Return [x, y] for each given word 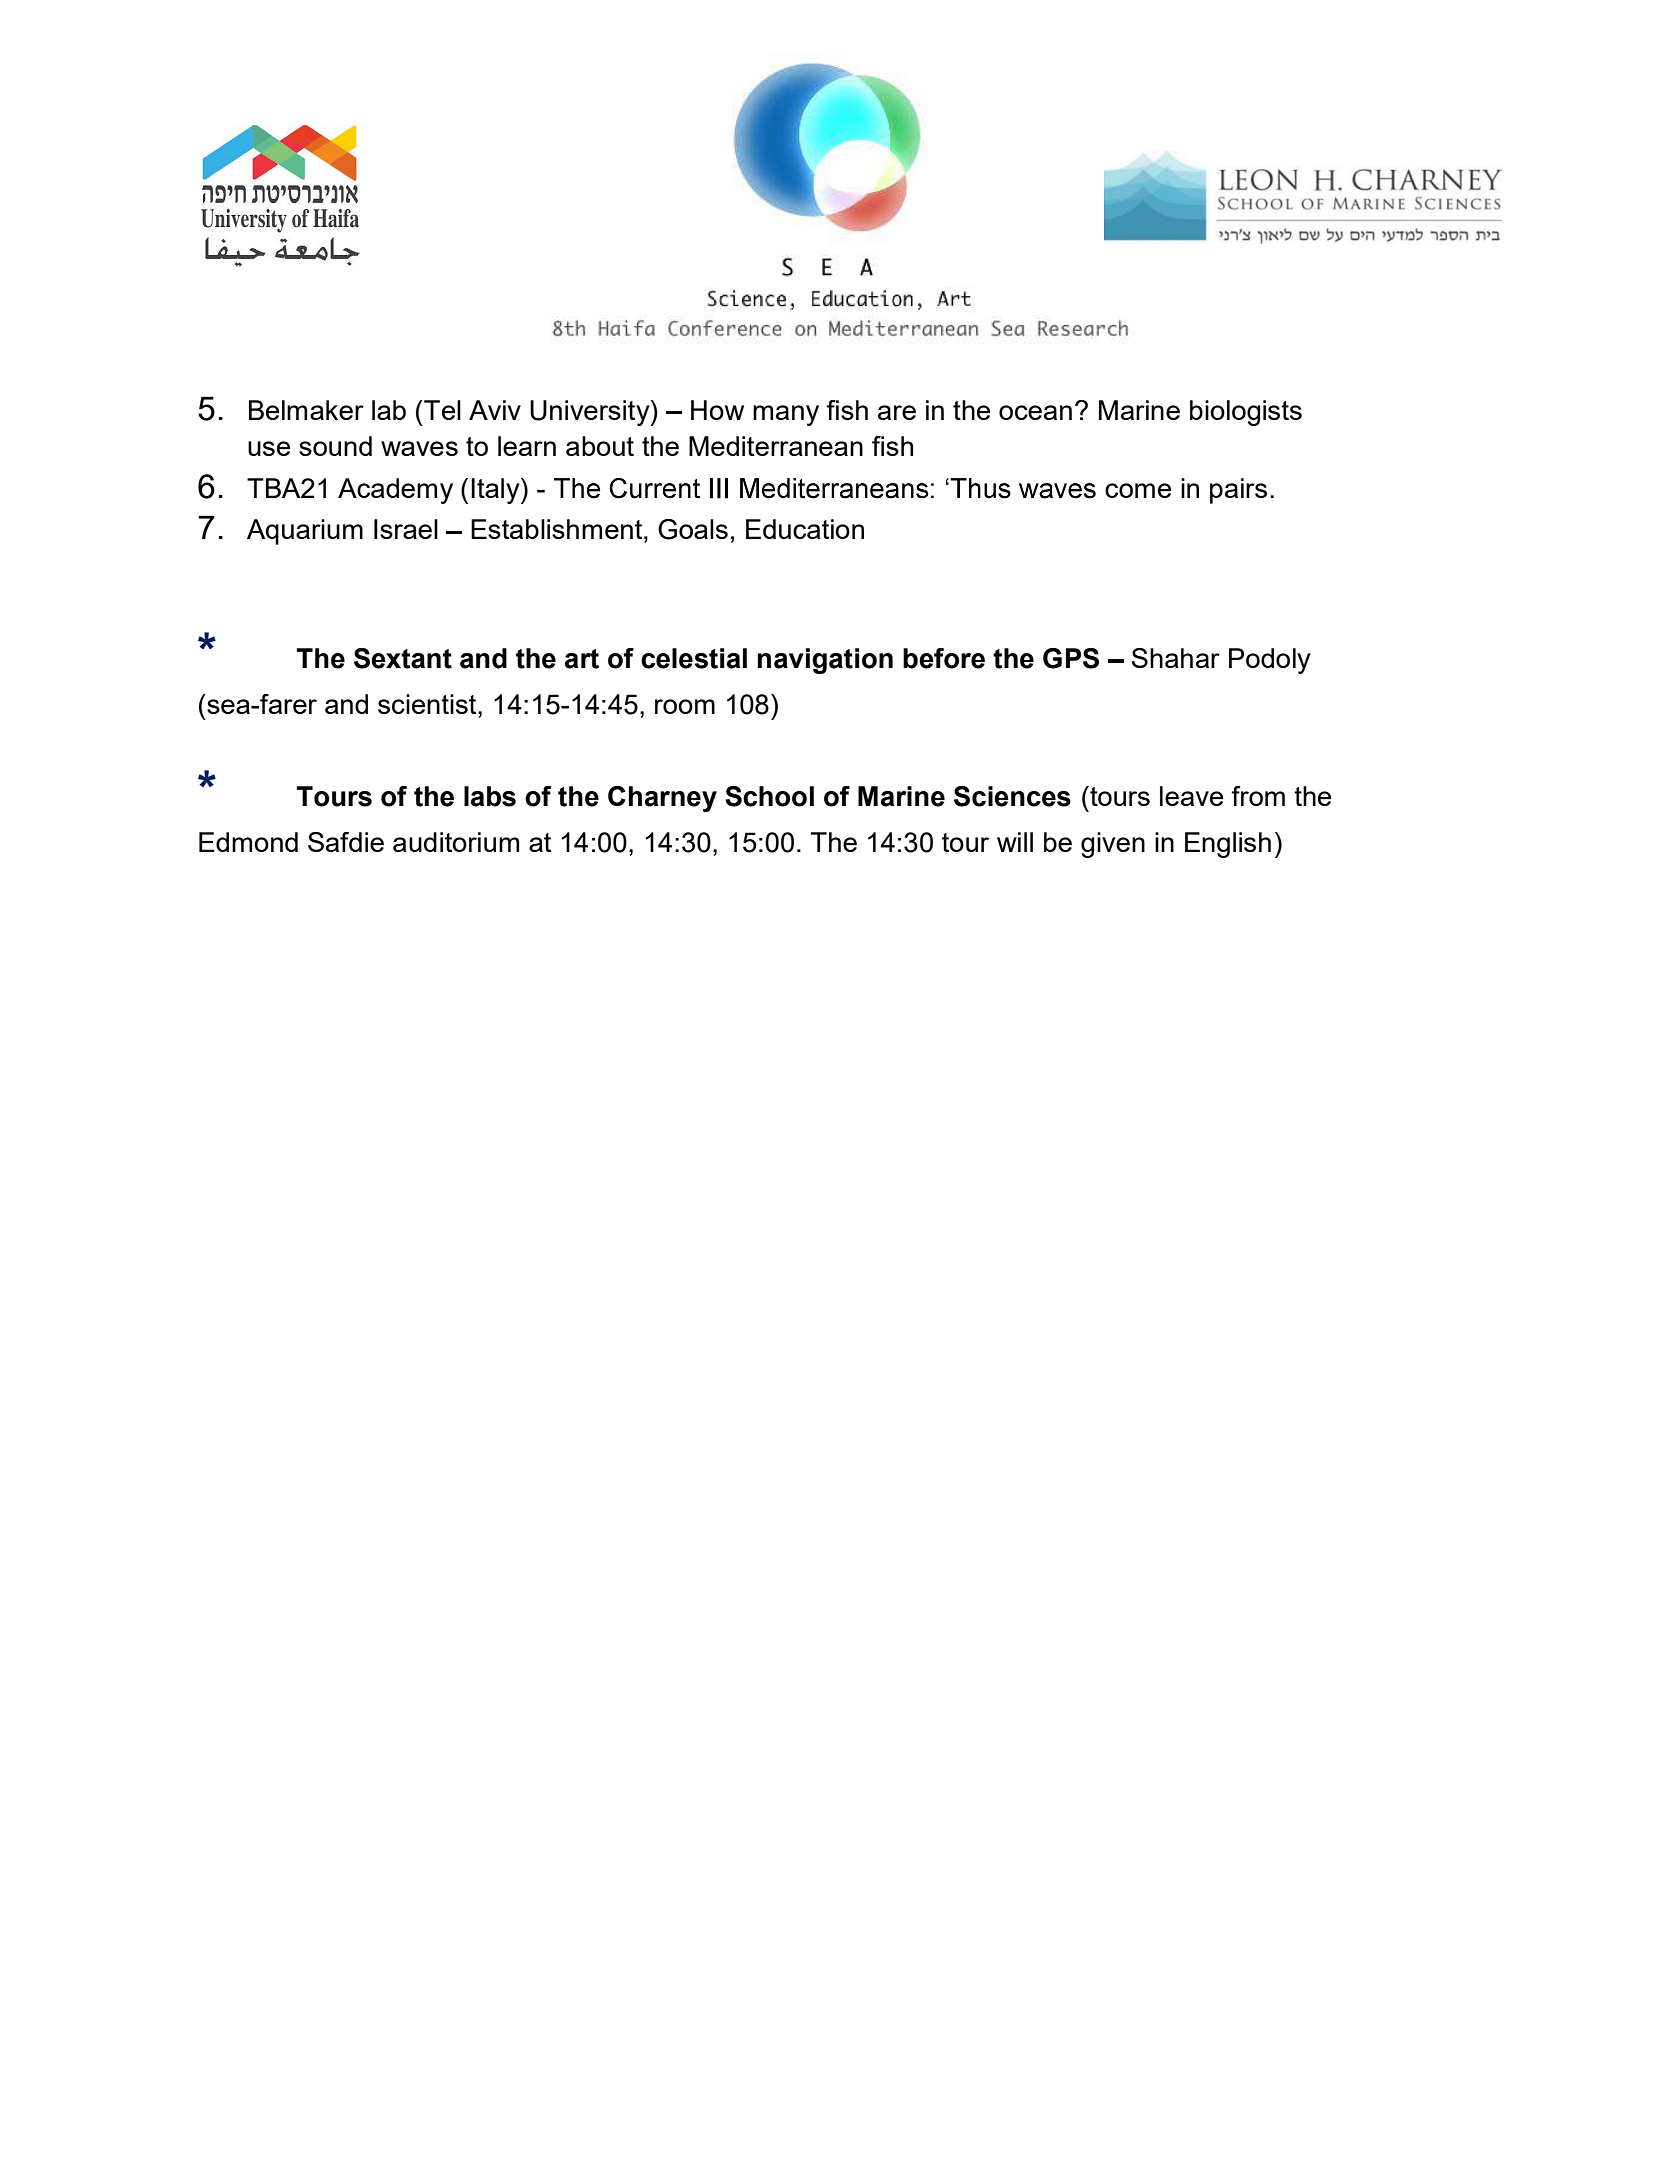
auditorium [456, 842]
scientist [428, 704]
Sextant [403, 658]
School [769, 796]
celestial [694, 658]
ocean [1035, 412]
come [1138, 490]
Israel [406, 529]
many [786, 415]
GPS [1071, 658]
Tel [441, 410]
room [685, 706]
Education [805, 529]
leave [1192, 796]
